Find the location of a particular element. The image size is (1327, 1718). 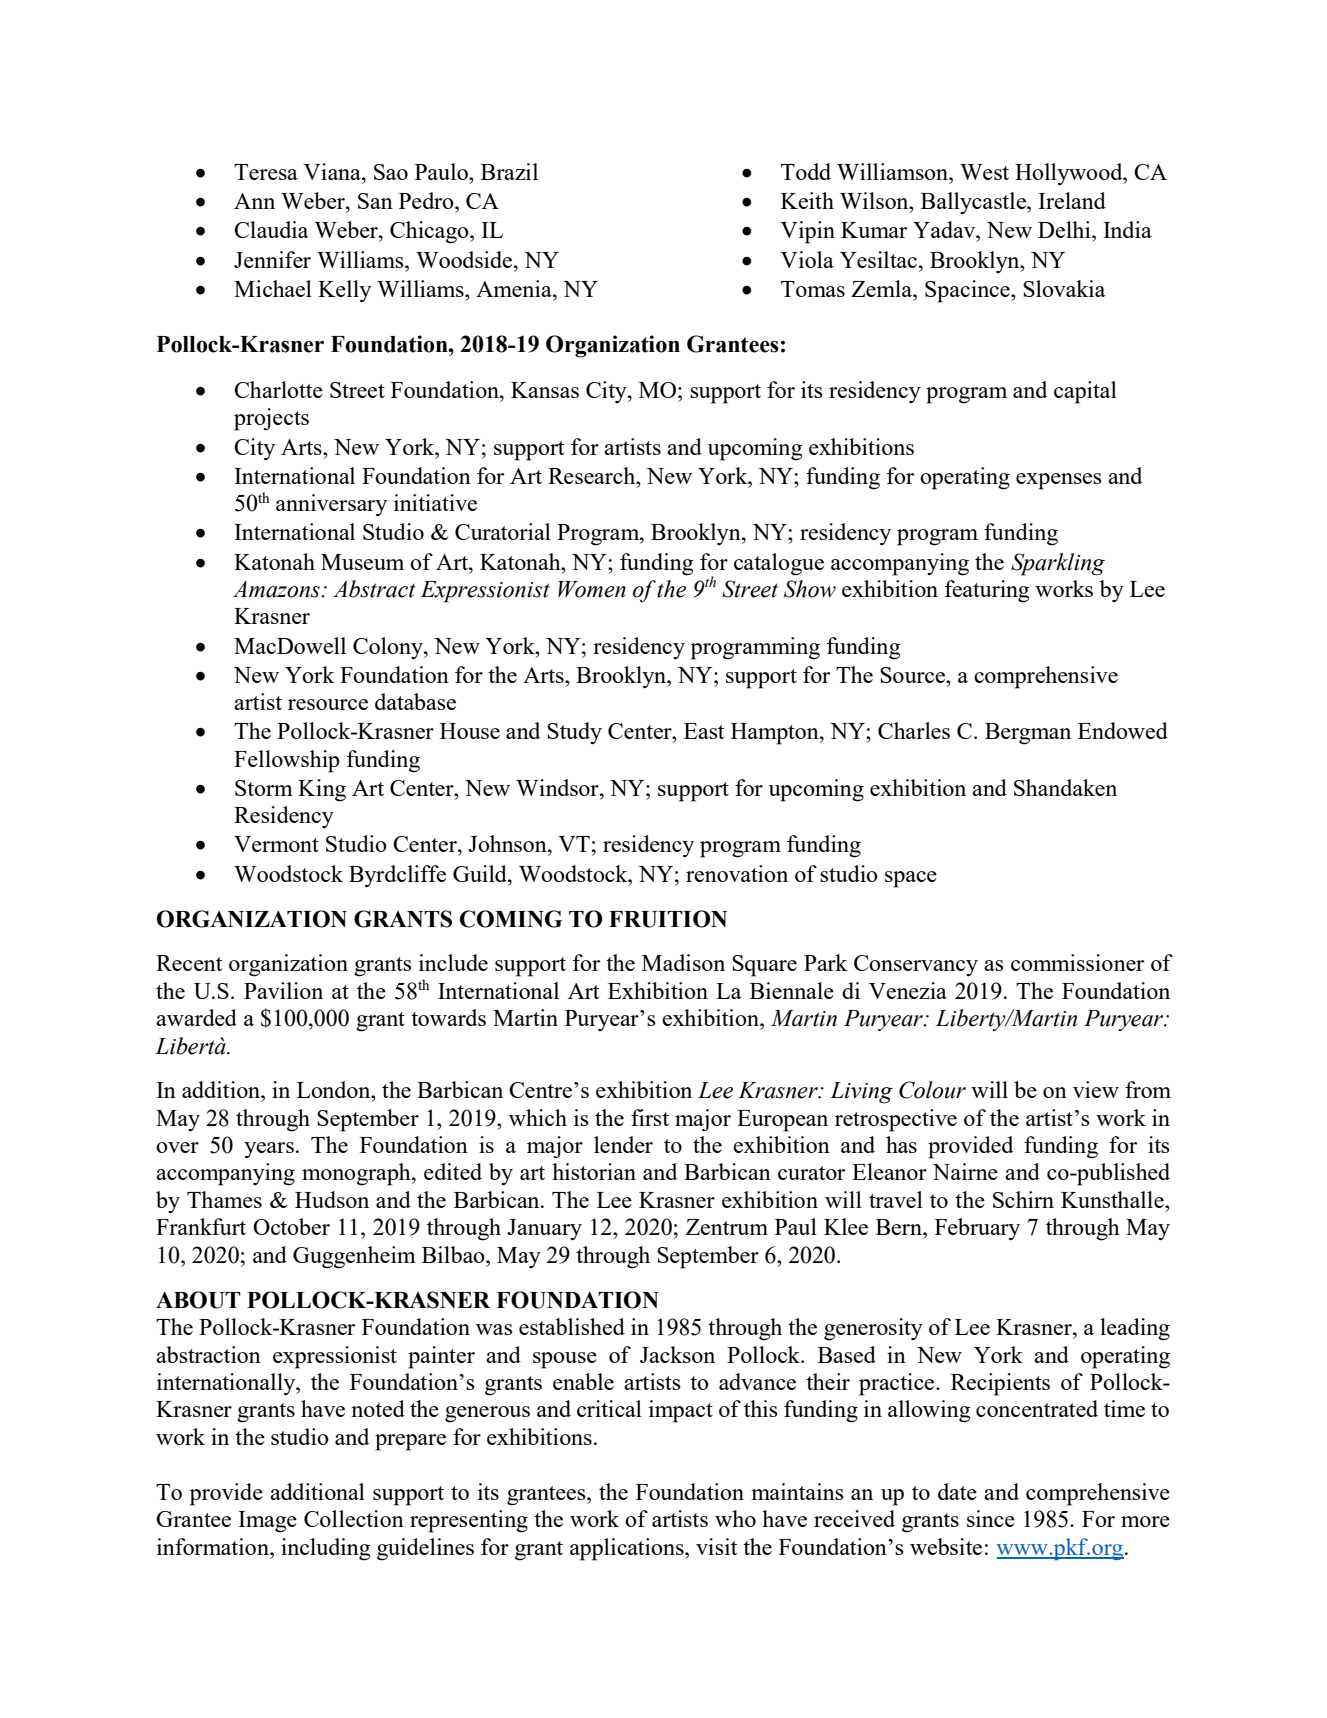

Keith is located at coordinates (807, 200).
